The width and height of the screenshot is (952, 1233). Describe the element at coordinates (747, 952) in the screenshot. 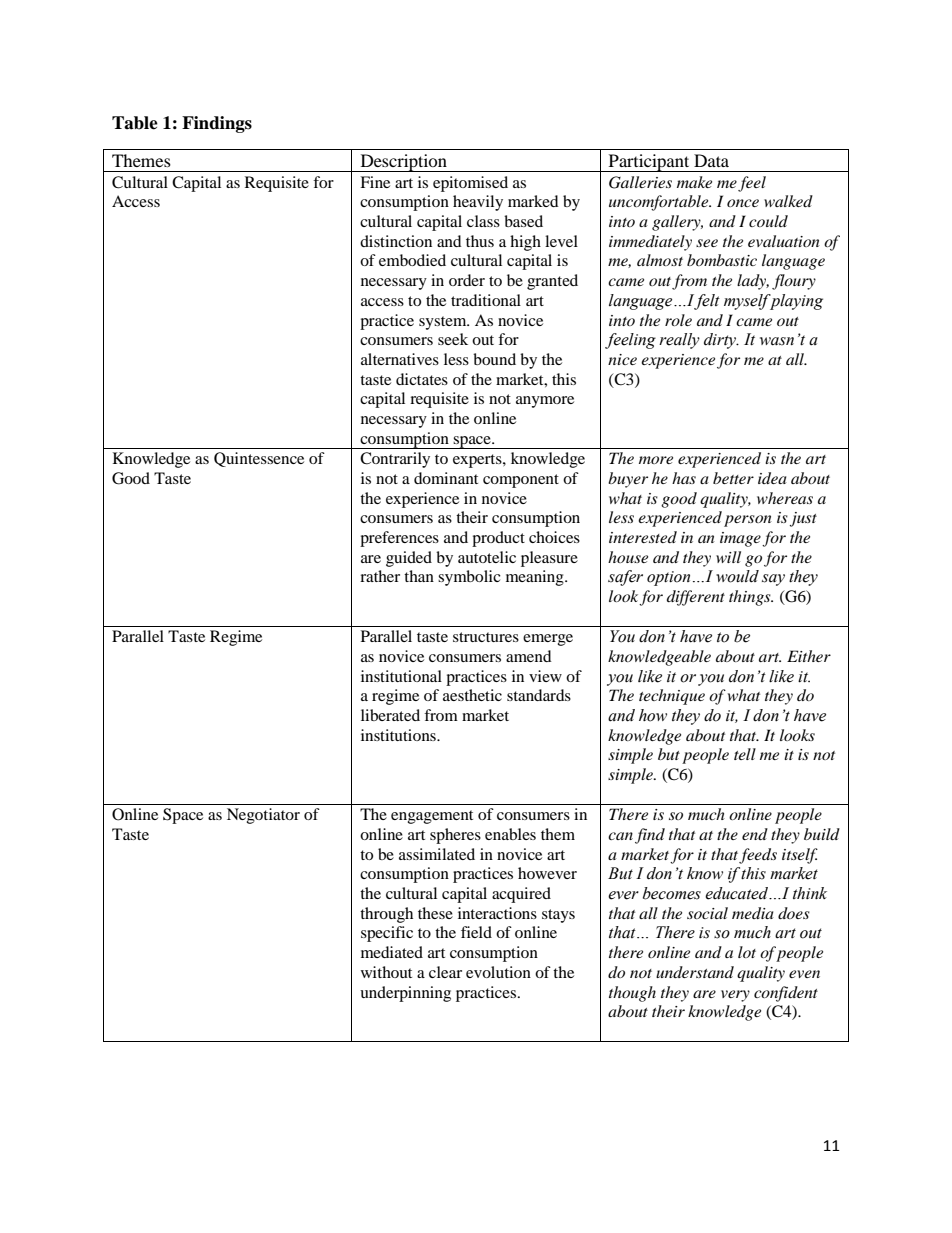

I see `lot` at that location.
